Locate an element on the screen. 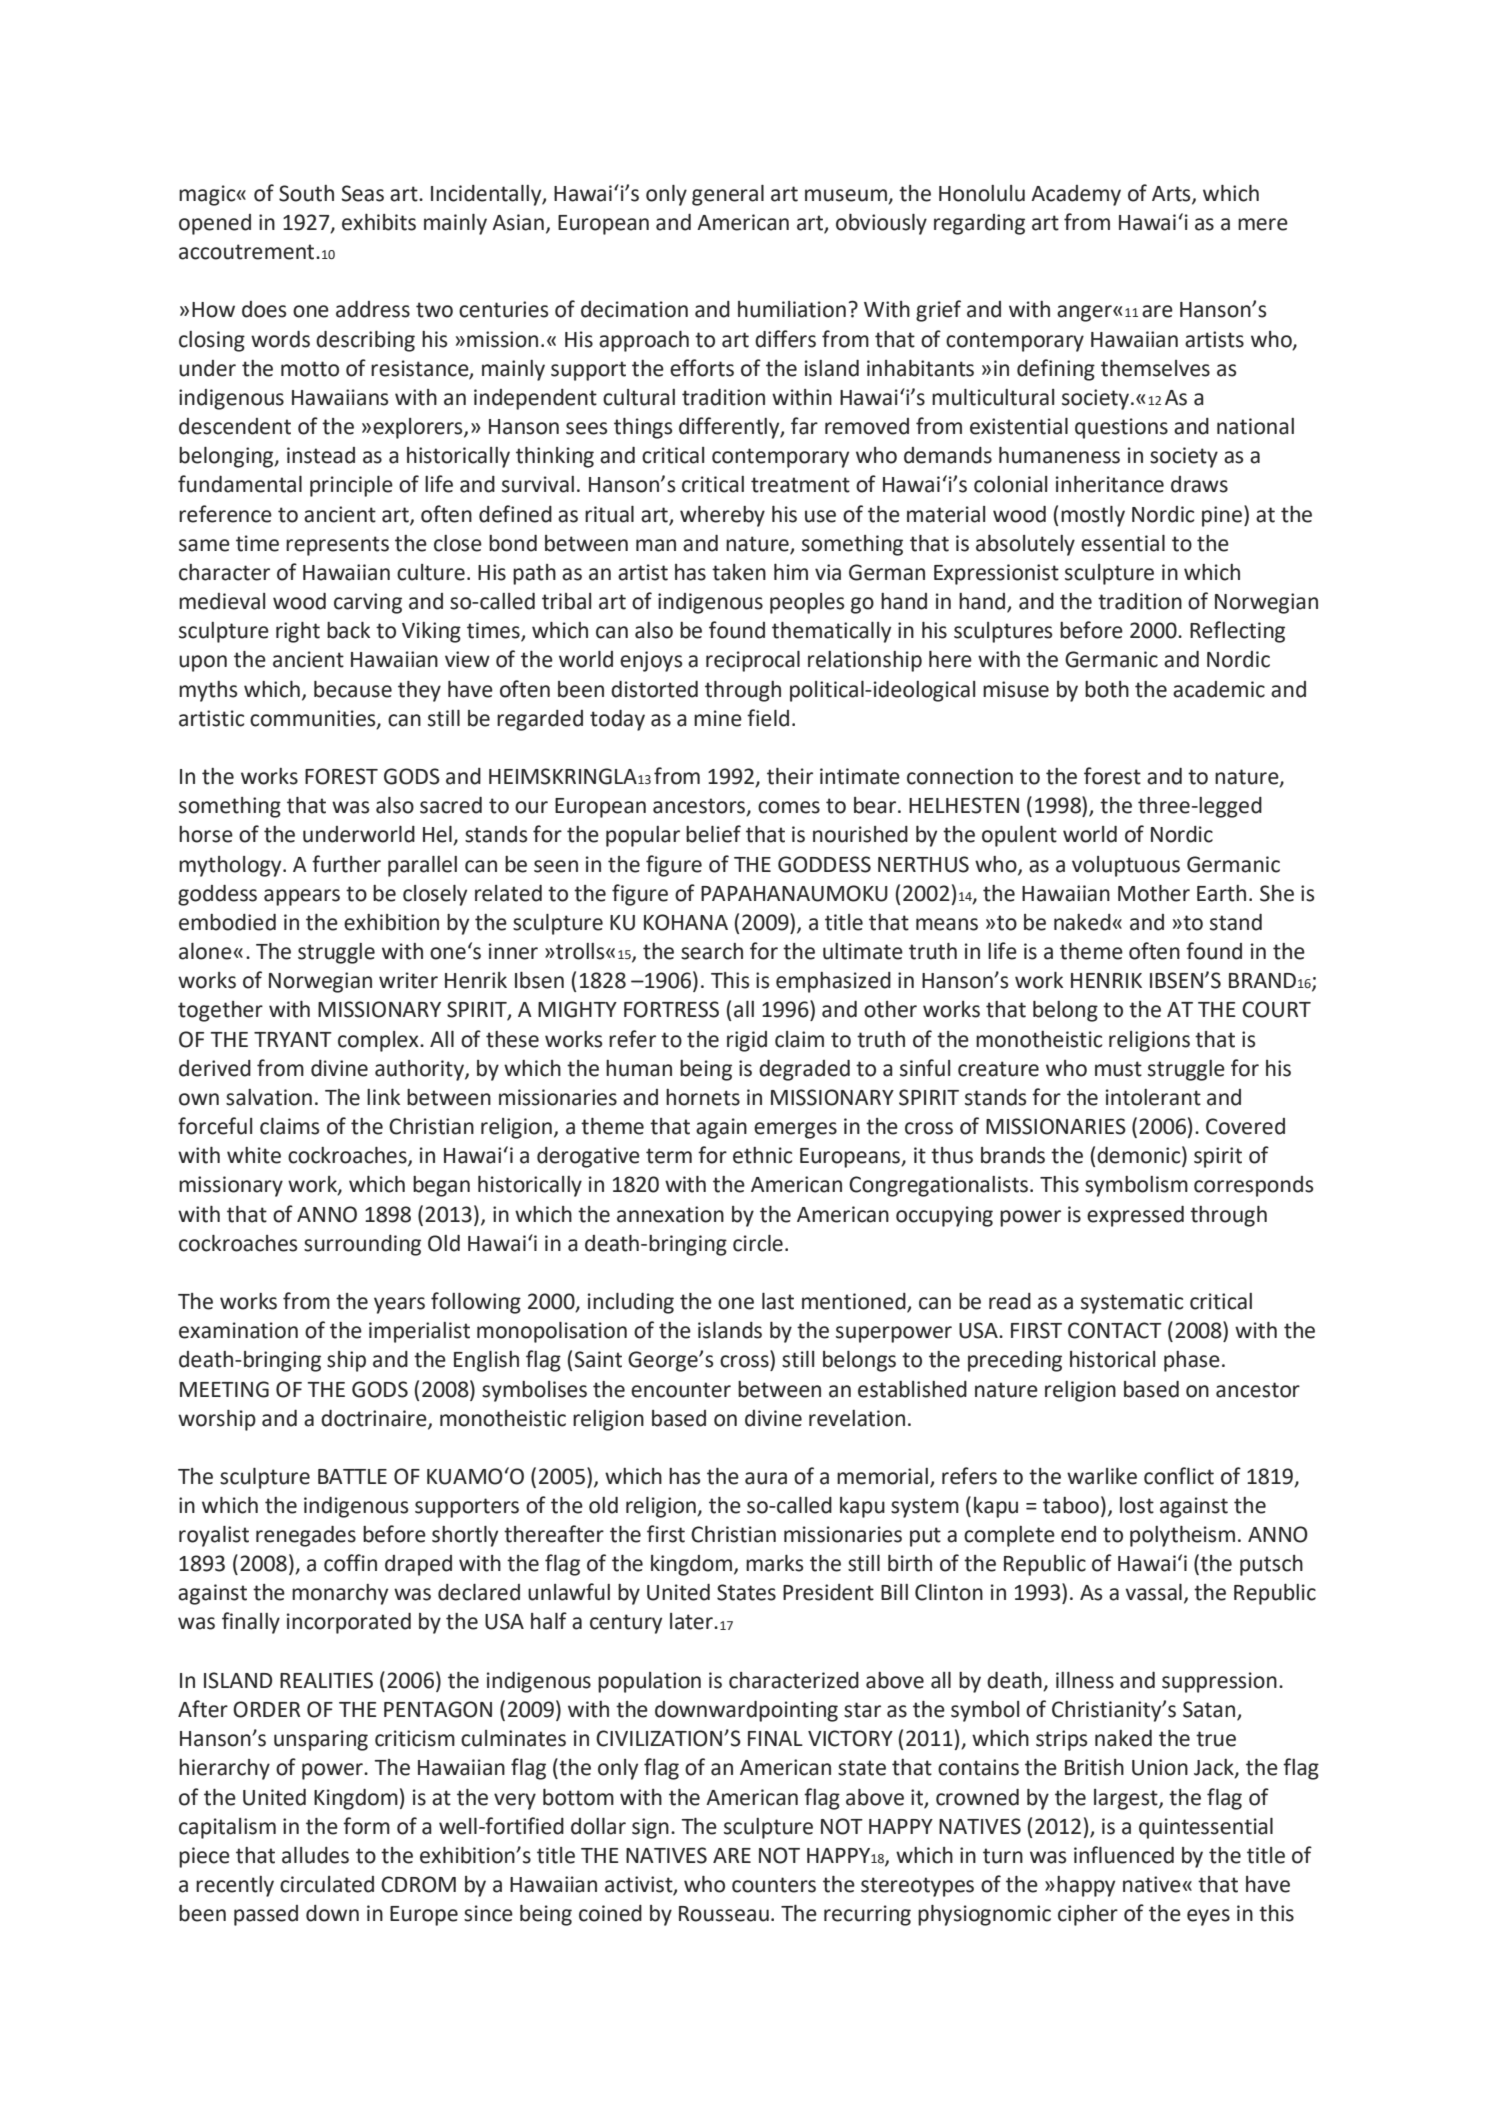 The height and width of the screenshot is (2117, 1498). complex is located at coordinates (379, 1041).
